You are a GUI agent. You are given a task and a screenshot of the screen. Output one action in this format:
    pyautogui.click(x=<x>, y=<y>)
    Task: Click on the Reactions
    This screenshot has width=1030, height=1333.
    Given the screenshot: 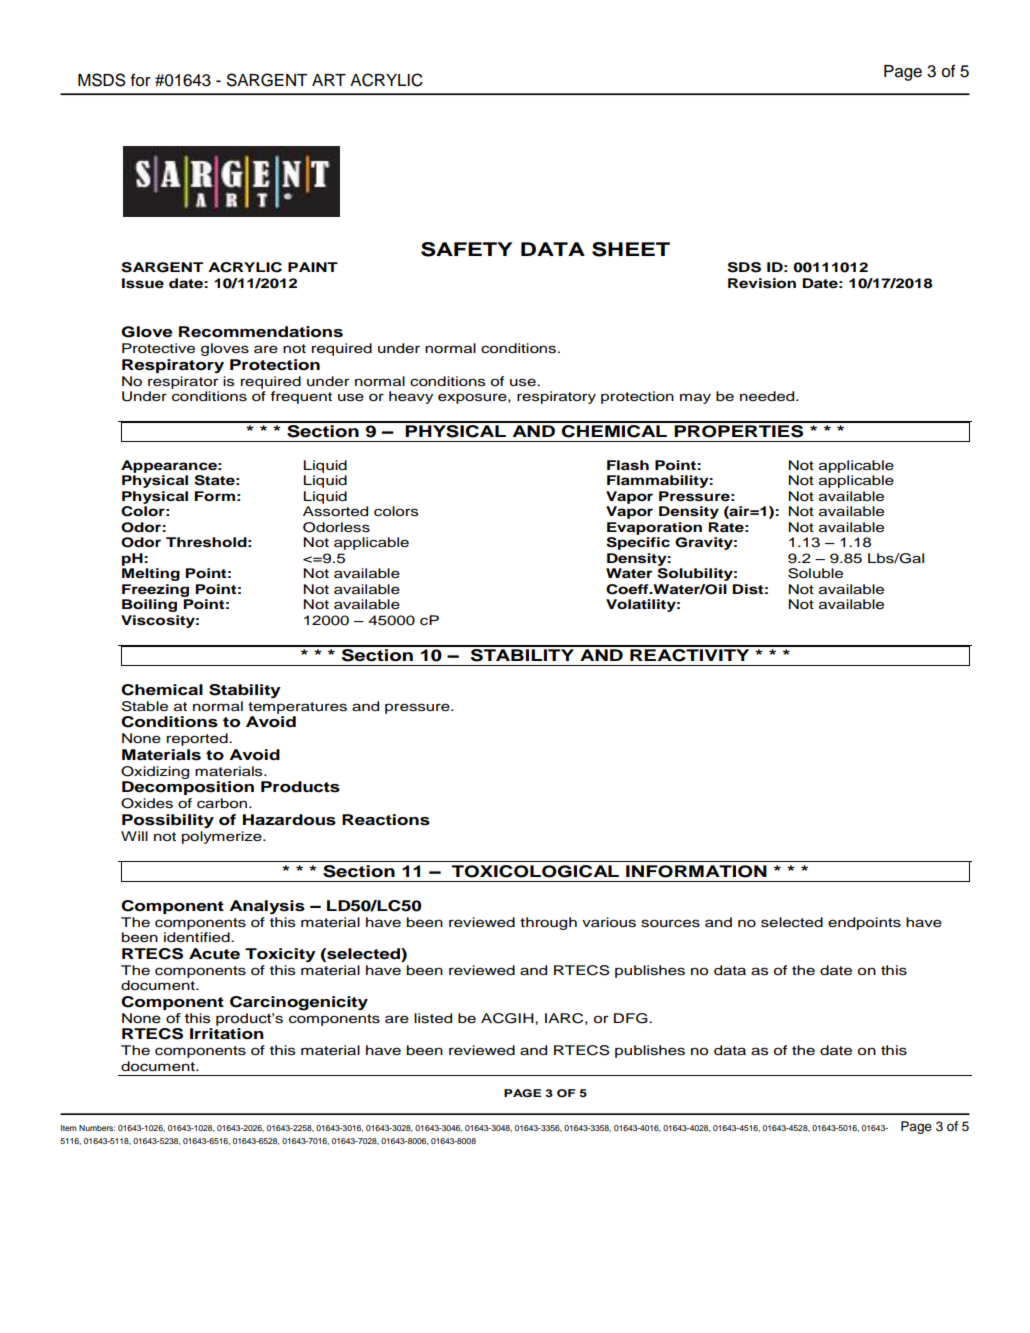 What is the action you would take?
    pyautogui.click(x=386, y=820)
